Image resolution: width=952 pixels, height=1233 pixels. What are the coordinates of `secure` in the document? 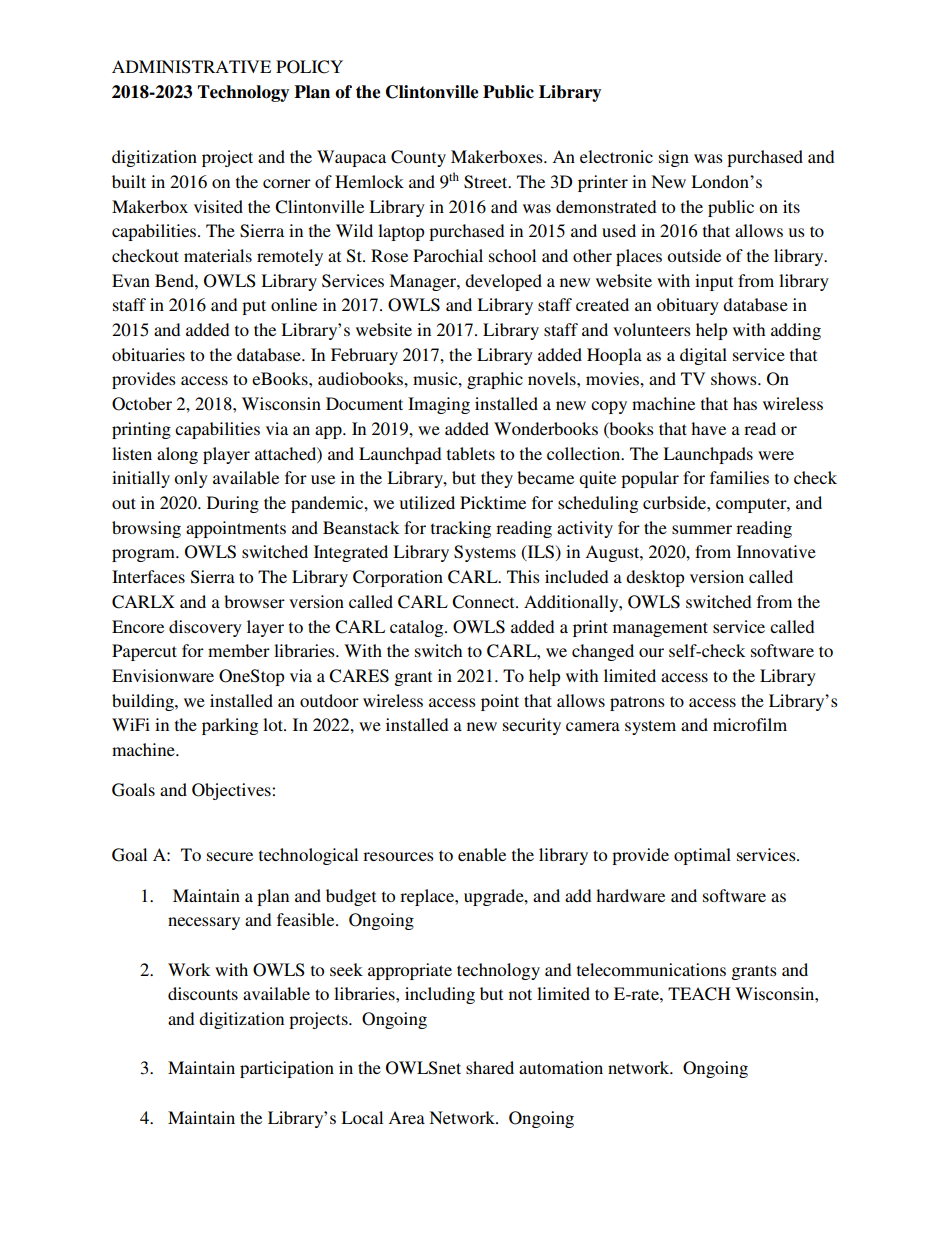 It's located at (230, 856).
